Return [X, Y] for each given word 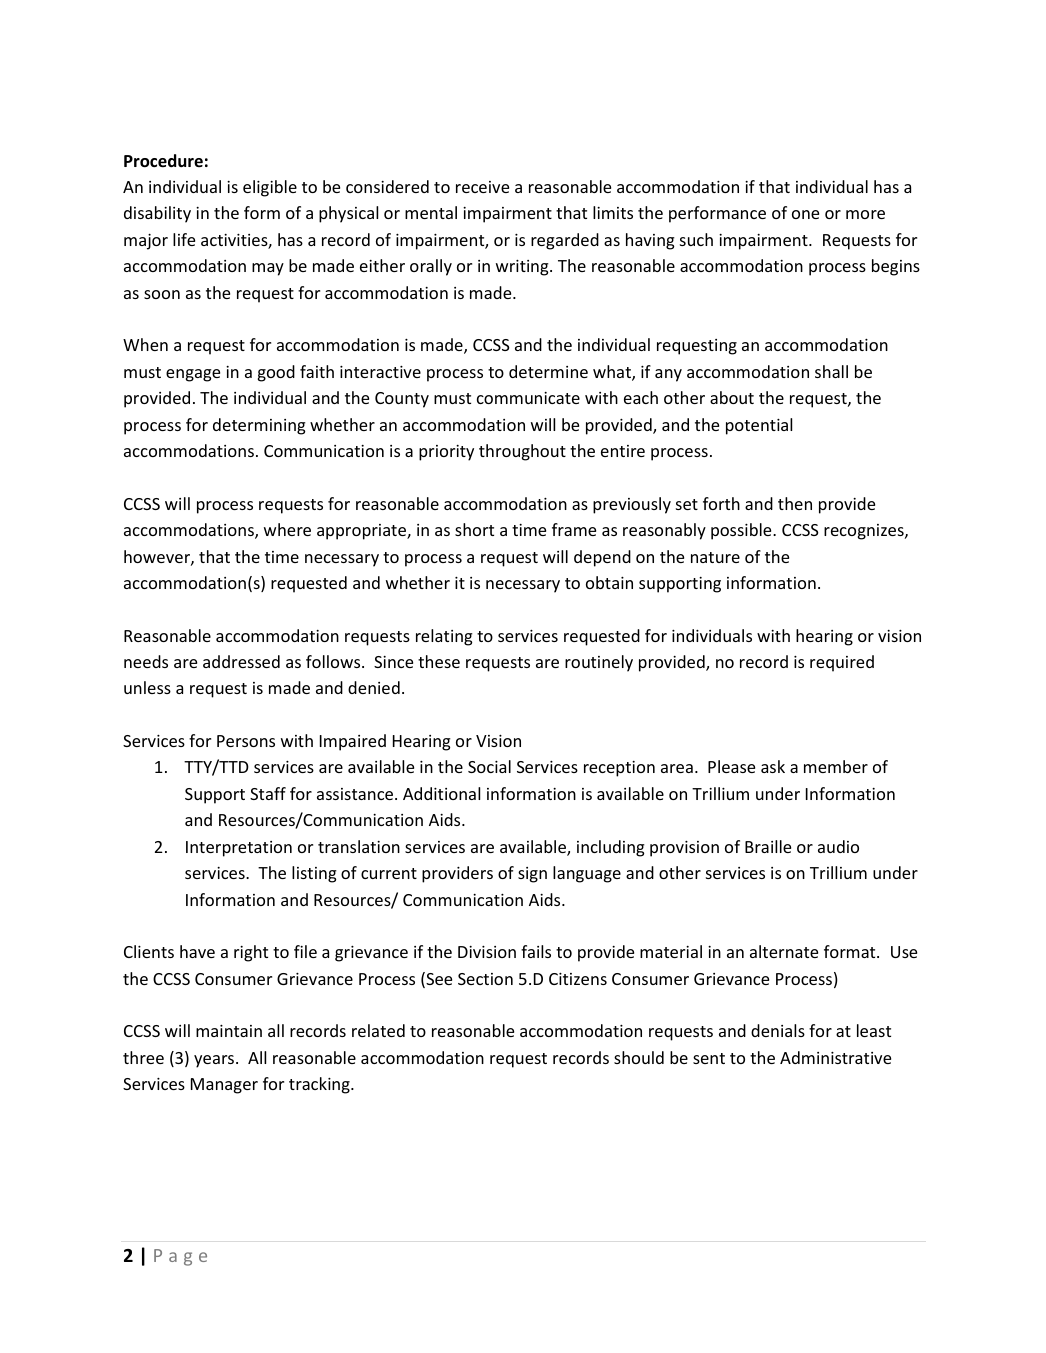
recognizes [865, 532]
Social [489, 766]
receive [482, 187]
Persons [246, 741]
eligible [270, 188]
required [842, 663]
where [287, 529]
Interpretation [239, 849]
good [276, 373]
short [474, 529]
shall [831, 371]
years [215, 1061]
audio [838, 846]
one [805, 214]
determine [548, 371]
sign [532, 875]
